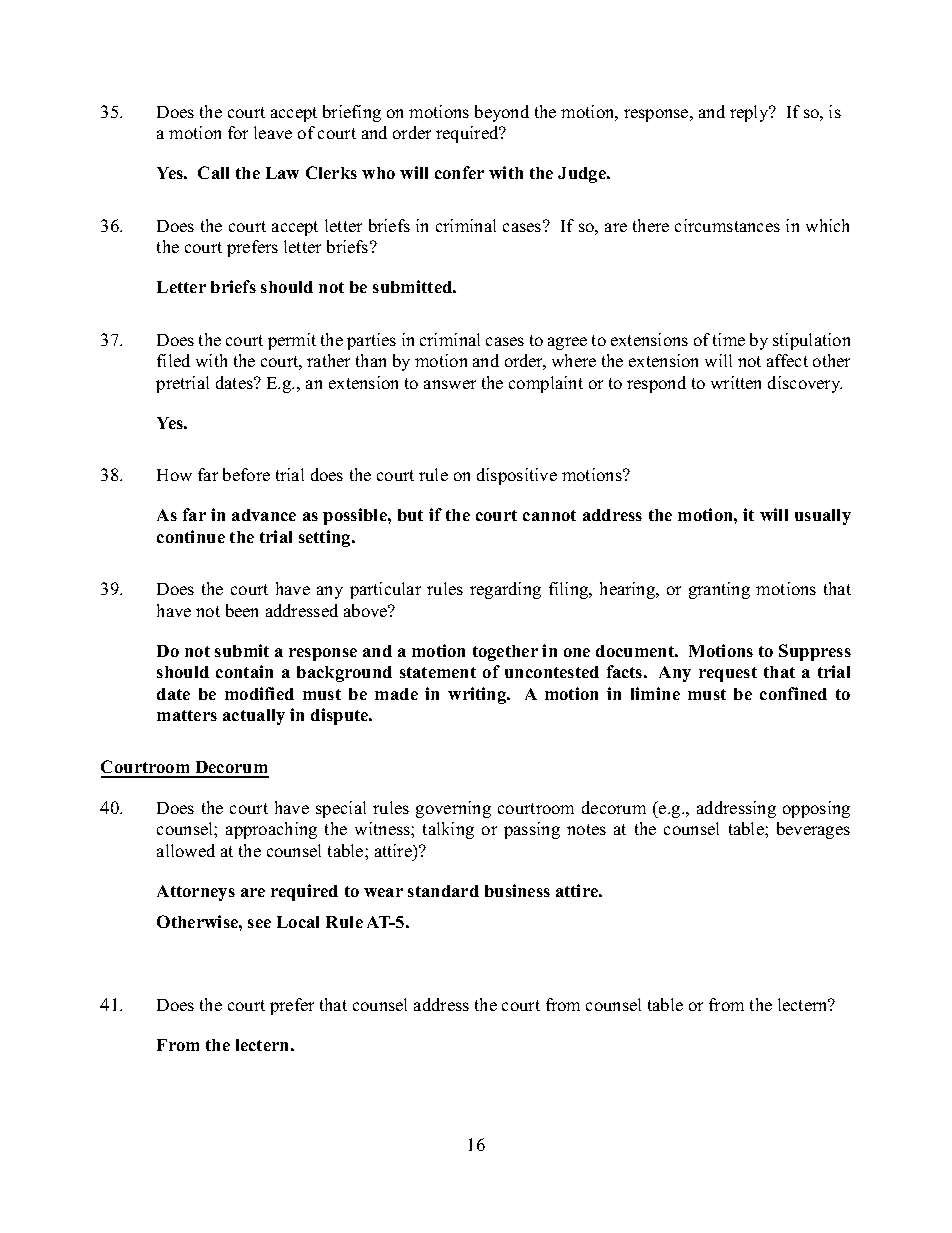  I want to click on confined, so click(793, 693).
